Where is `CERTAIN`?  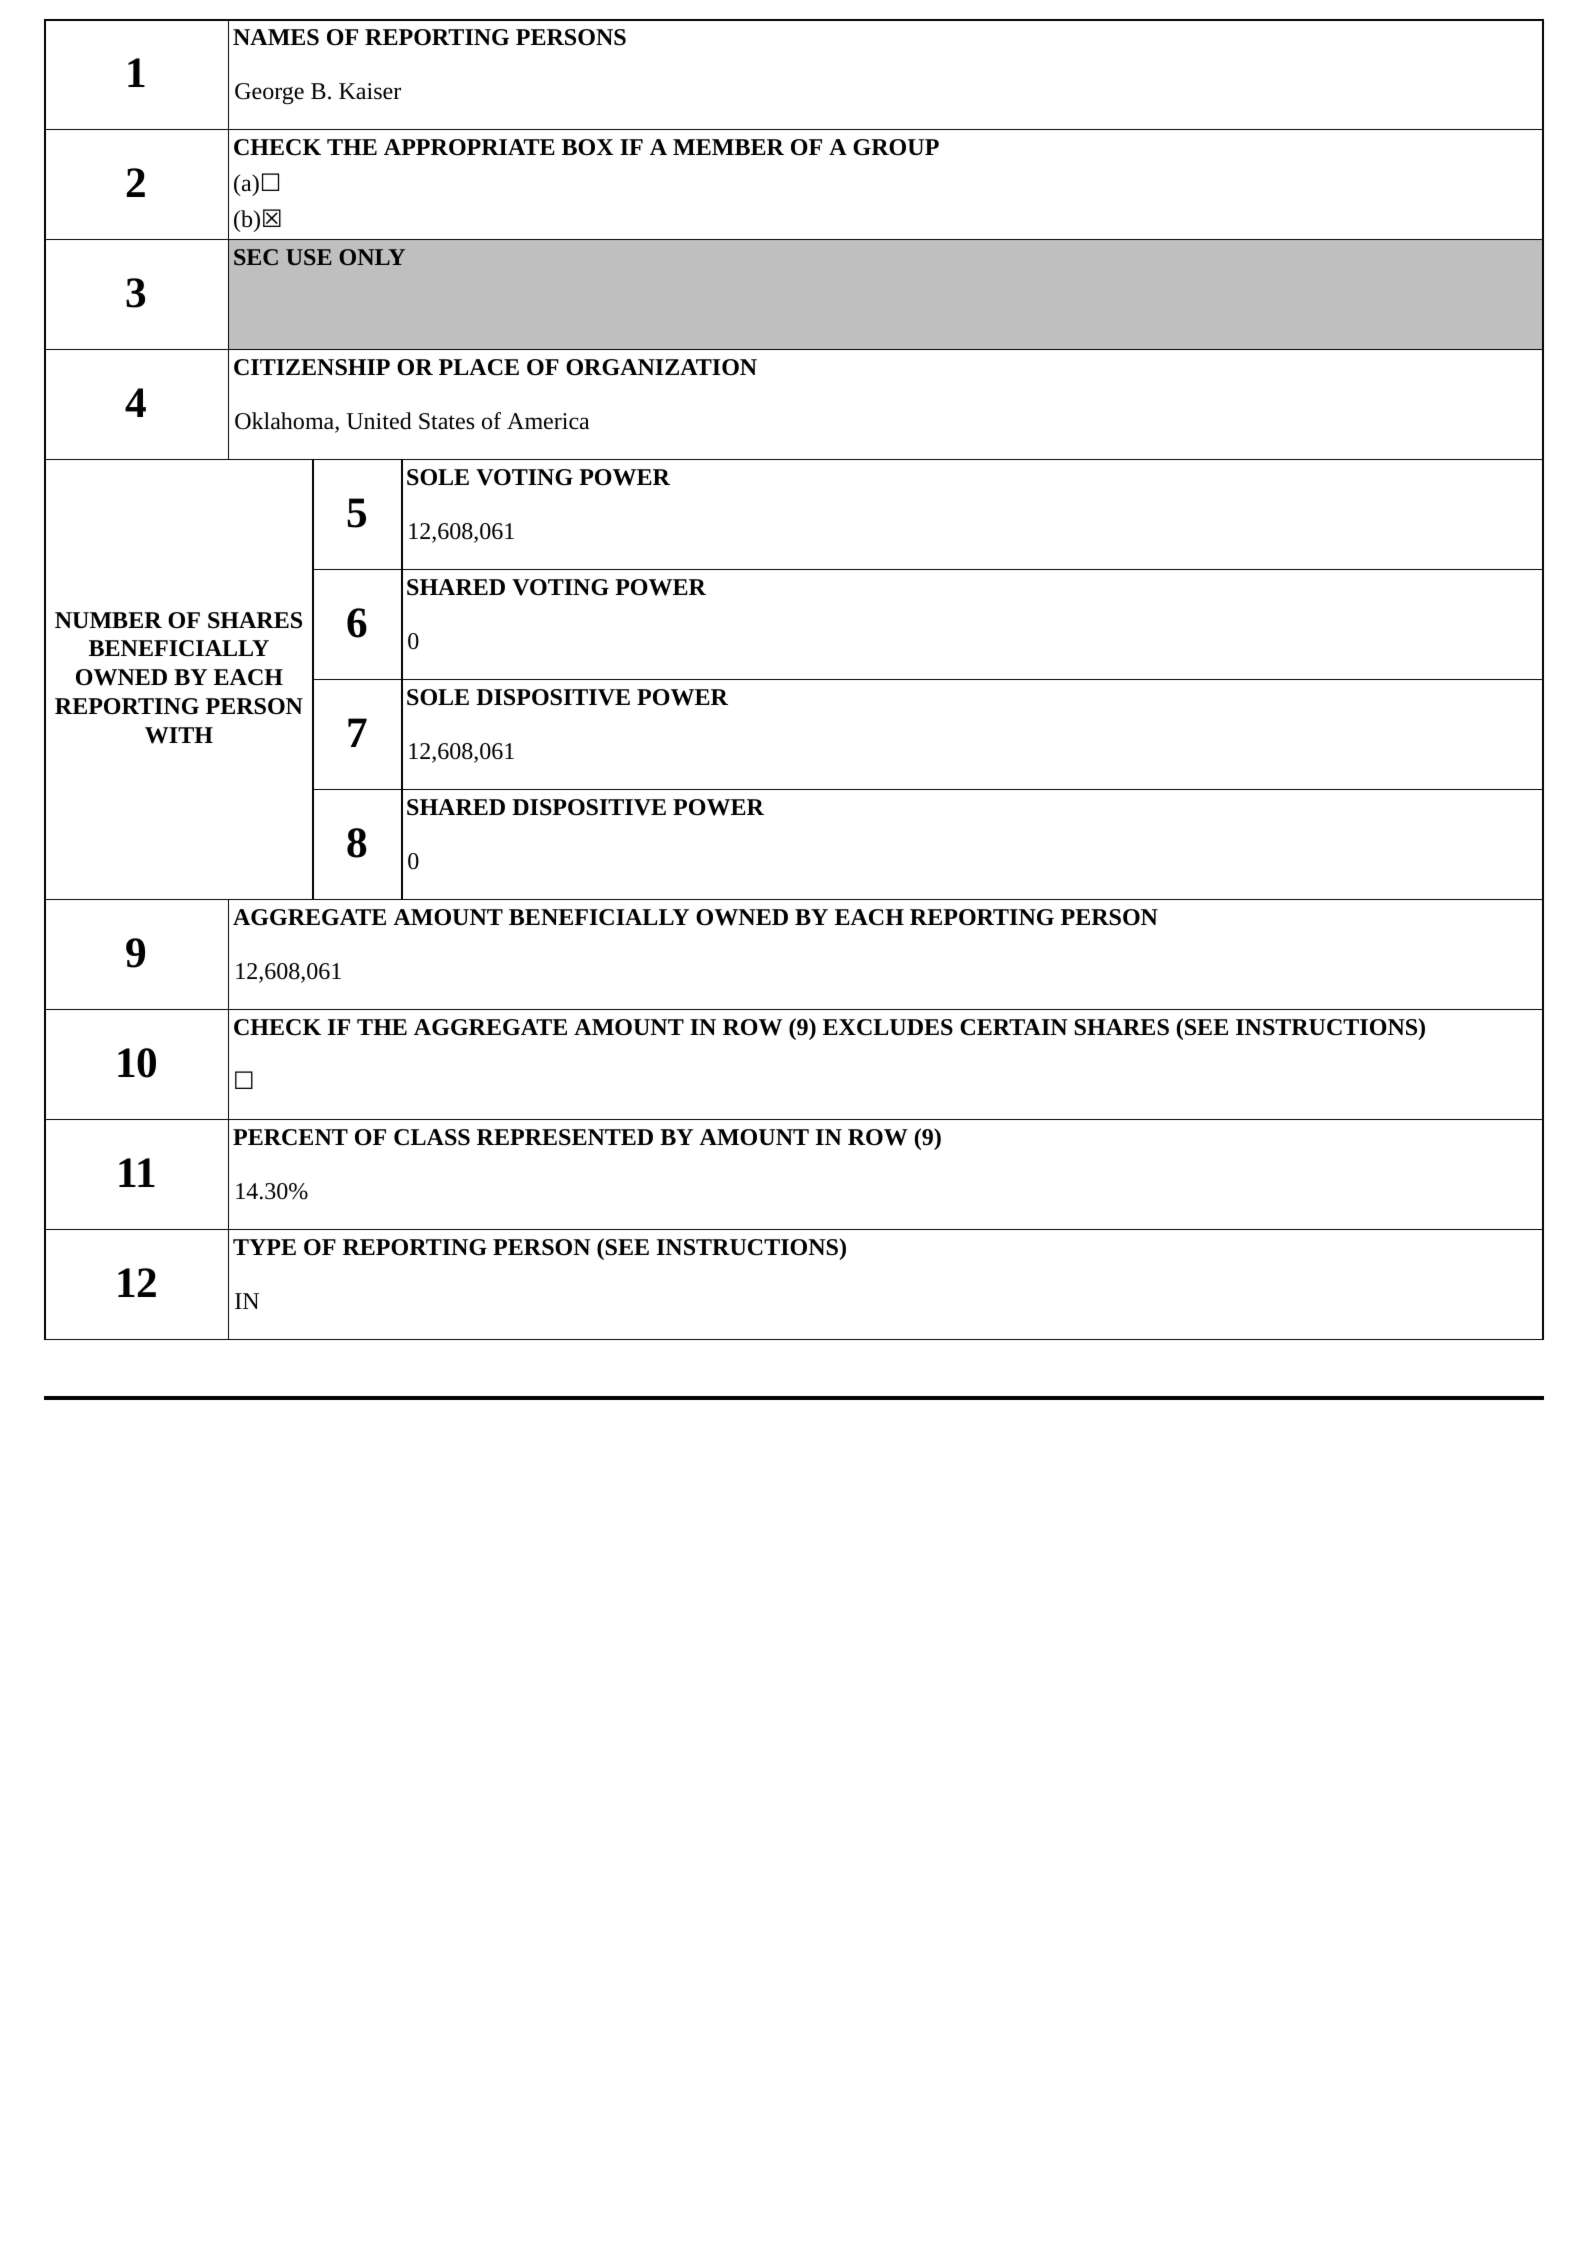 CERTAIN is located at coordinates (1014, 1027).
